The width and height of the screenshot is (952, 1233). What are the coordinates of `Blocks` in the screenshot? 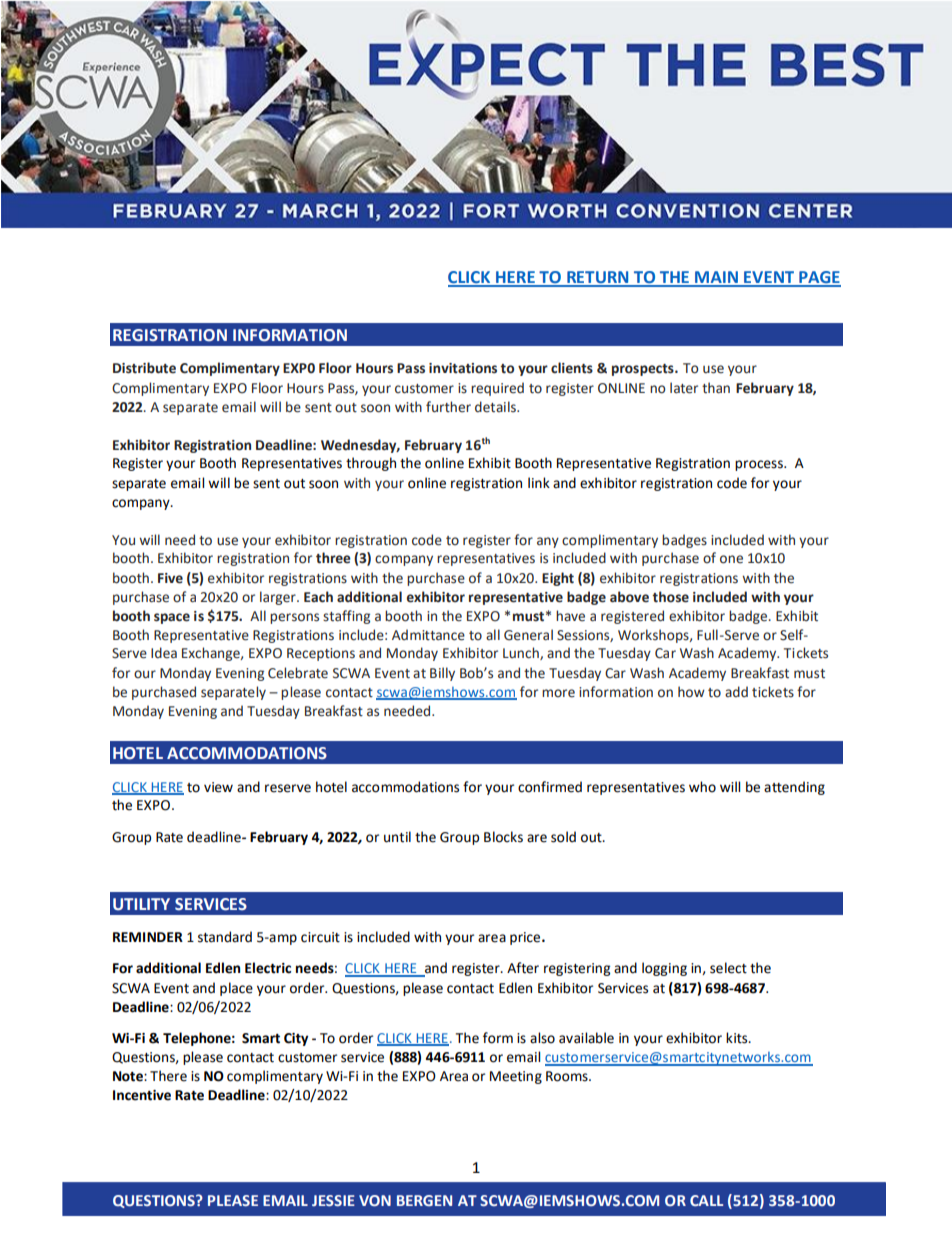 It's located at (503, 837).
